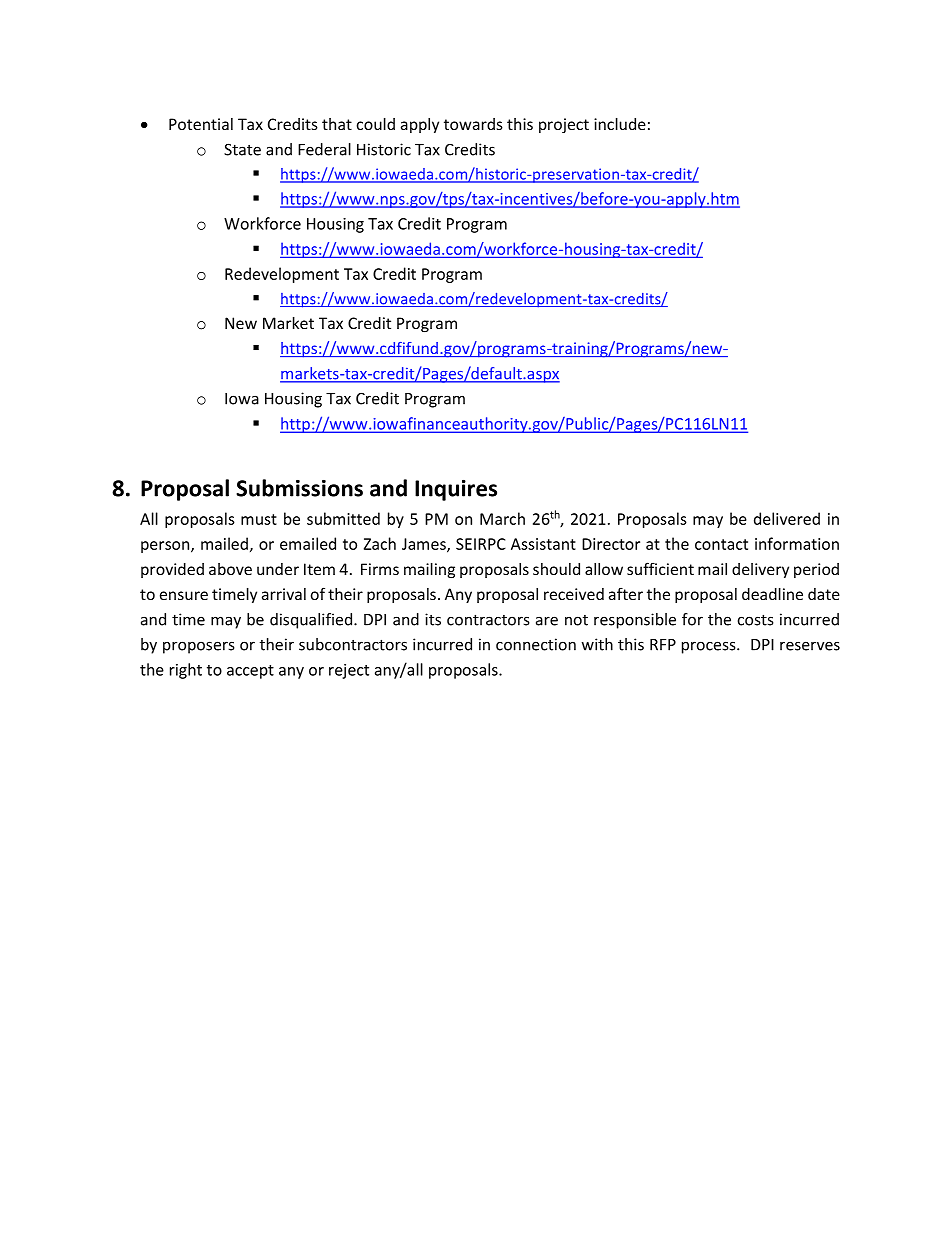  I want to click on must, so click(259, 519).
